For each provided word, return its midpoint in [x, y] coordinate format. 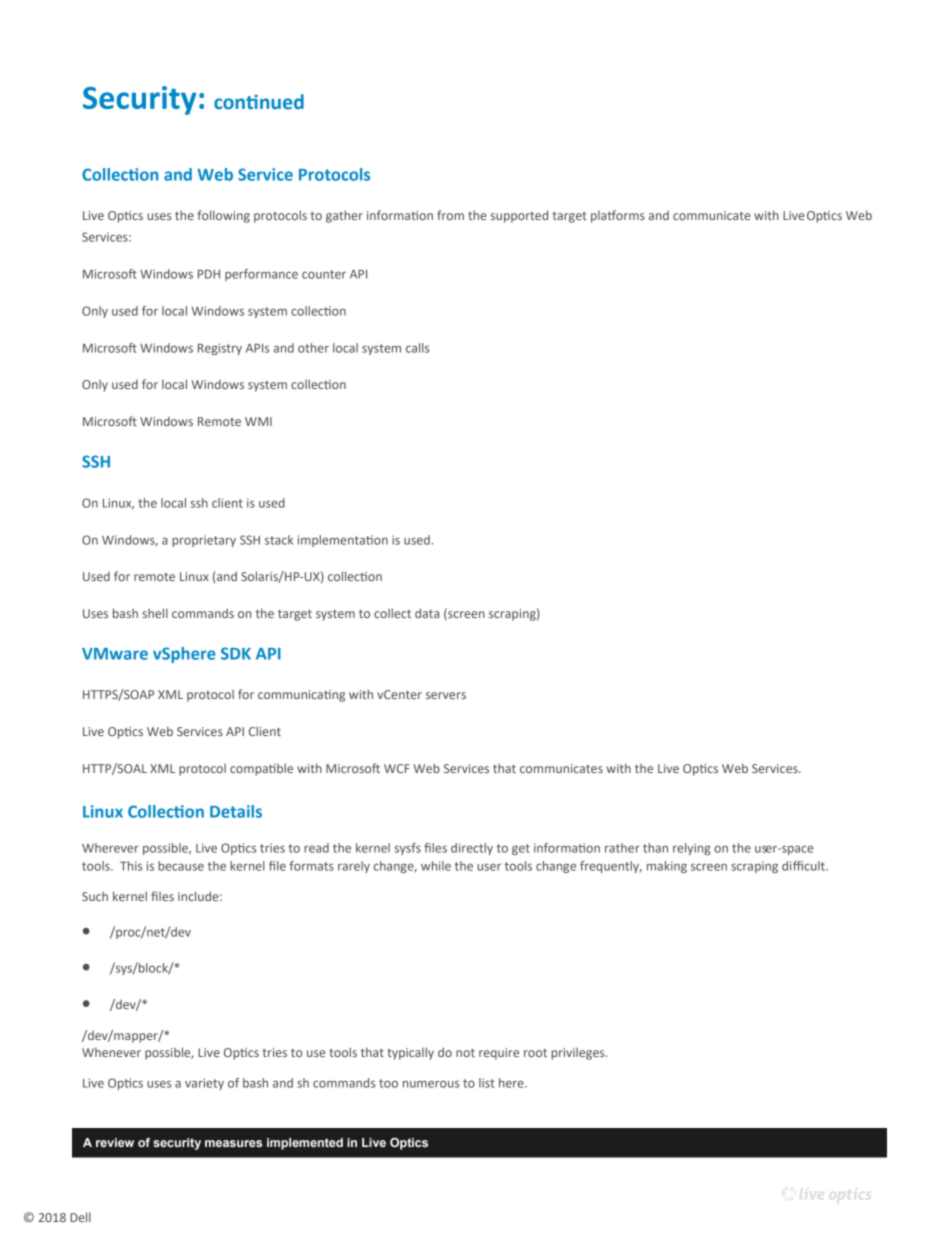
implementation [343, 541]
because [181, 866]
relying [692, 849]
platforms [618, 216]
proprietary [204, 541]
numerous [431, 1084]
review [115, 1142]
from [450, 215]
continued [259, 102]
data [427, 613]
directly [472, 849]
